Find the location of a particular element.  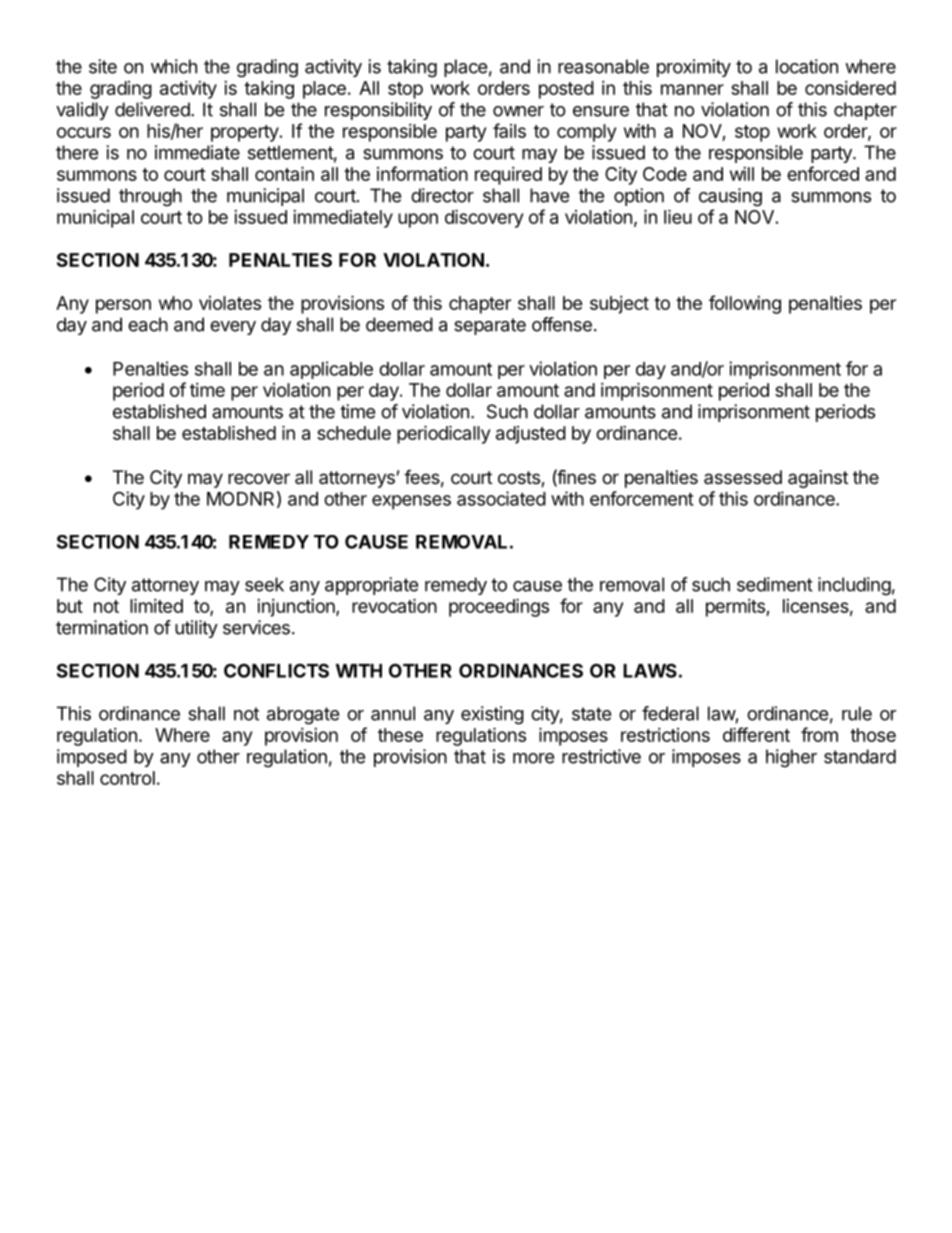

which is located at coordinates (174, 66).
